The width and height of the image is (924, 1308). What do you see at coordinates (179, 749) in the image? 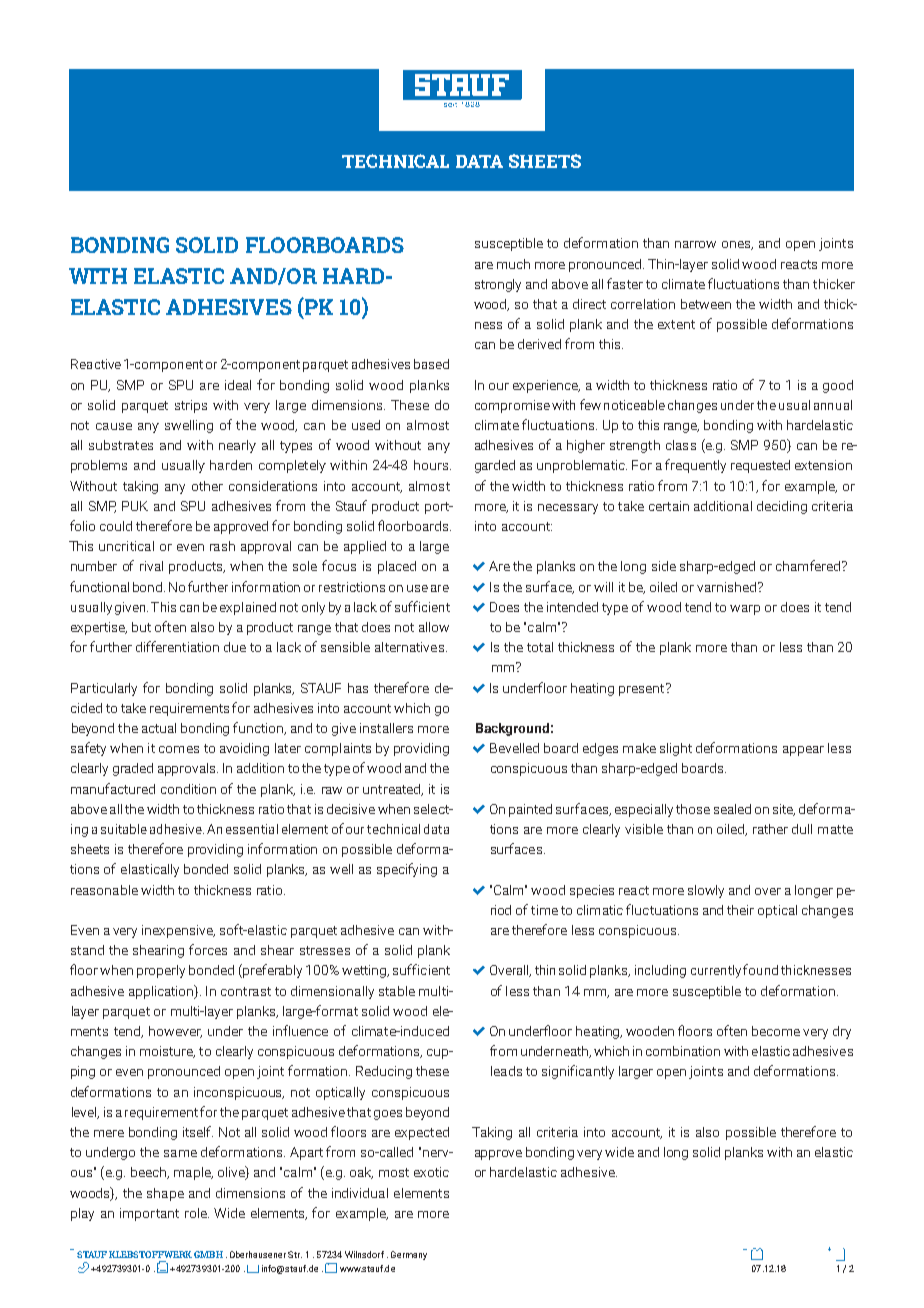
I see `comes` at bounding box center [179, 749].
